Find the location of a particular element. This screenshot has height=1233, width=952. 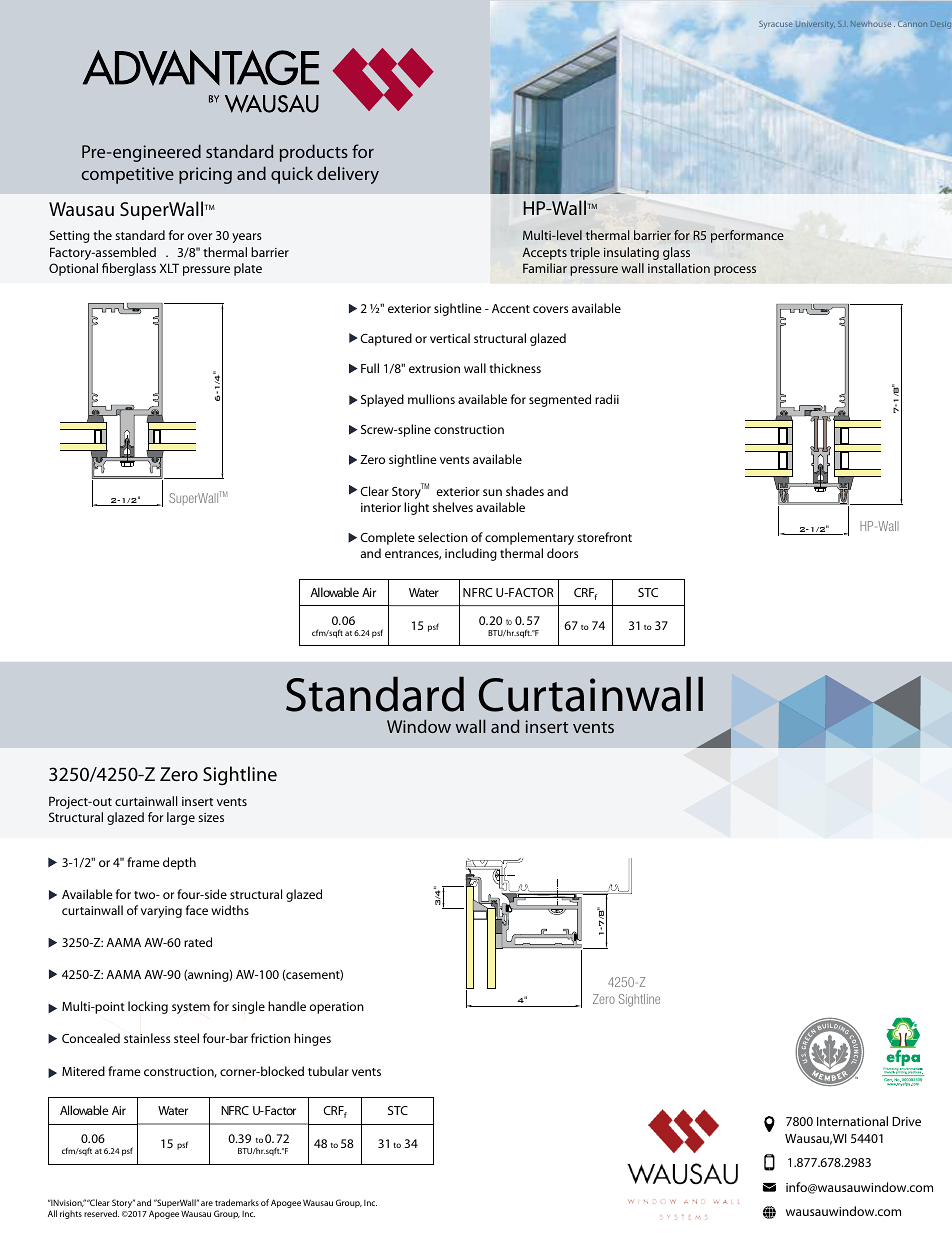

including is located at coordinates (471, 554).
